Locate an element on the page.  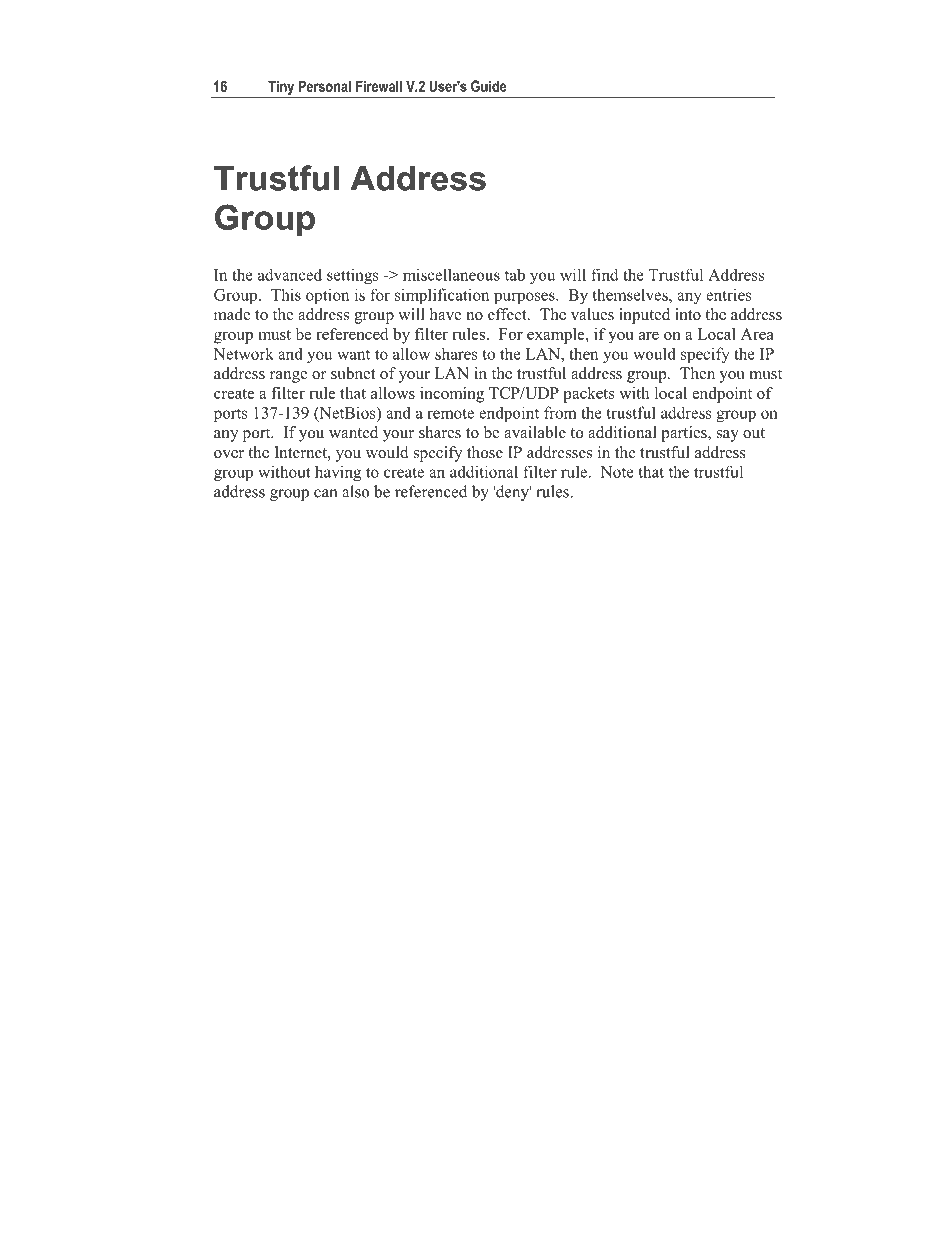
purposes is located at coordinates (525, 298).
